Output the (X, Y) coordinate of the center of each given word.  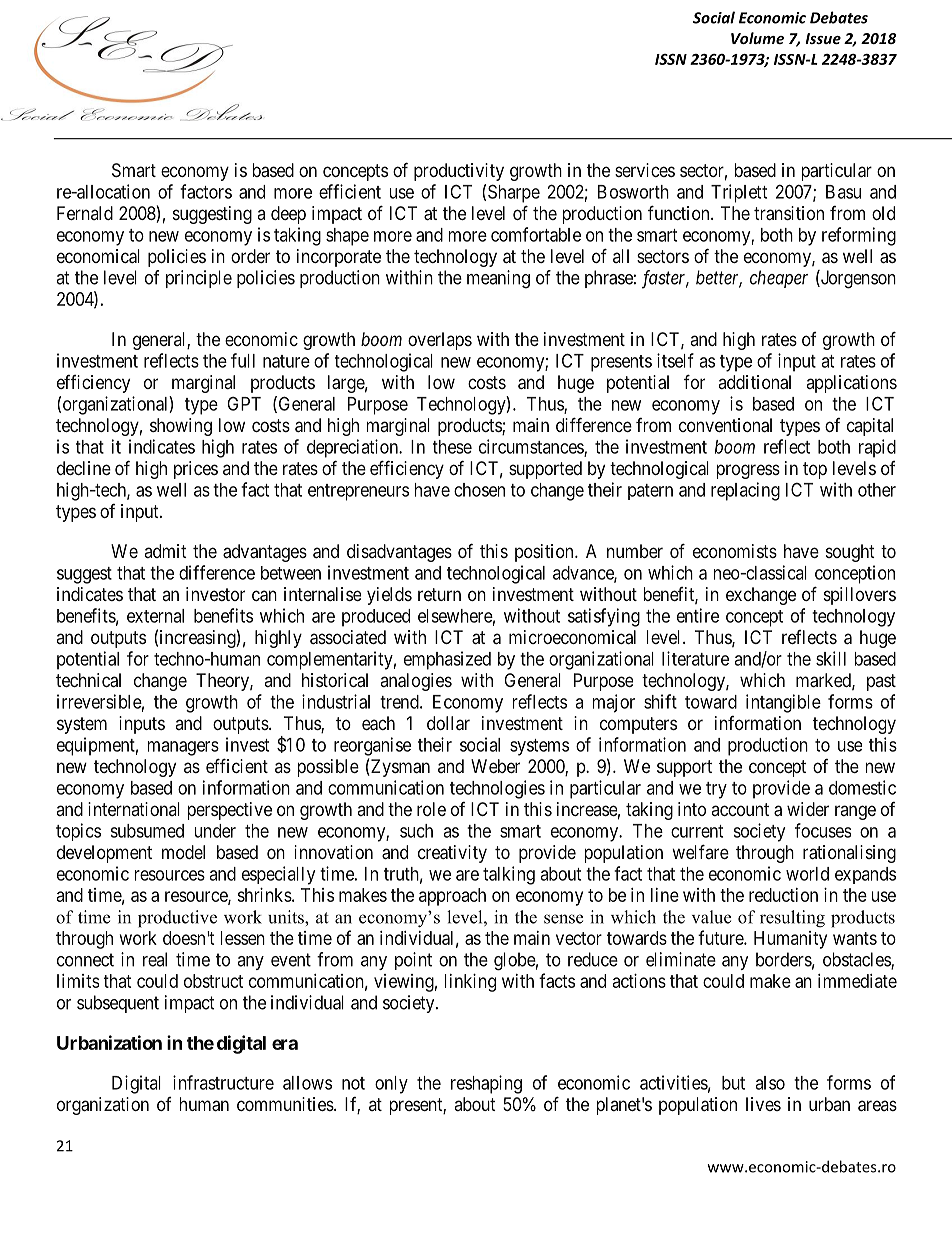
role (431, 809)
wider (808, 809)
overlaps (440, 341)
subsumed (147, 831)
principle (199, 279)
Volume (757, 38)
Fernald (85, 213)
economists (735, 551)
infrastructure (223, 1082)
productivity (459, 172)
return (439, 594)
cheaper (779, 279)
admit (166, 551)
